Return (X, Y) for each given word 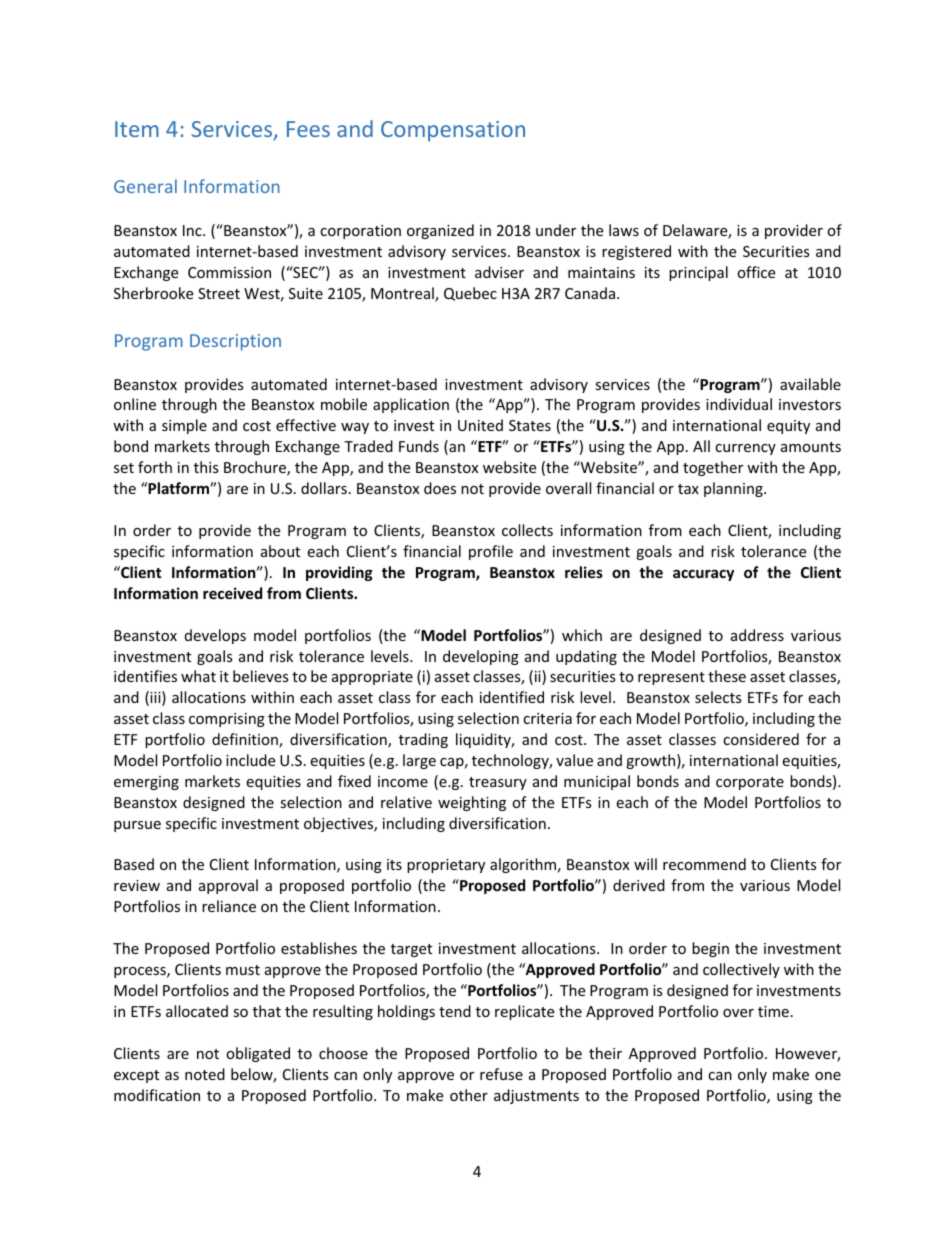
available (810, 384)
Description (235, 342)
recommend (704, 864)
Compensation (453, 131)
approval (228, 886)
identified (512, 697)
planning (734, 489)
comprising (227, 720)
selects (718, 697)
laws (624, 230)
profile (491, 552)
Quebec (470, 294)
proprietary (446, 866)
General (145, 186)
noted (205, 1074)
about (280, 551)
